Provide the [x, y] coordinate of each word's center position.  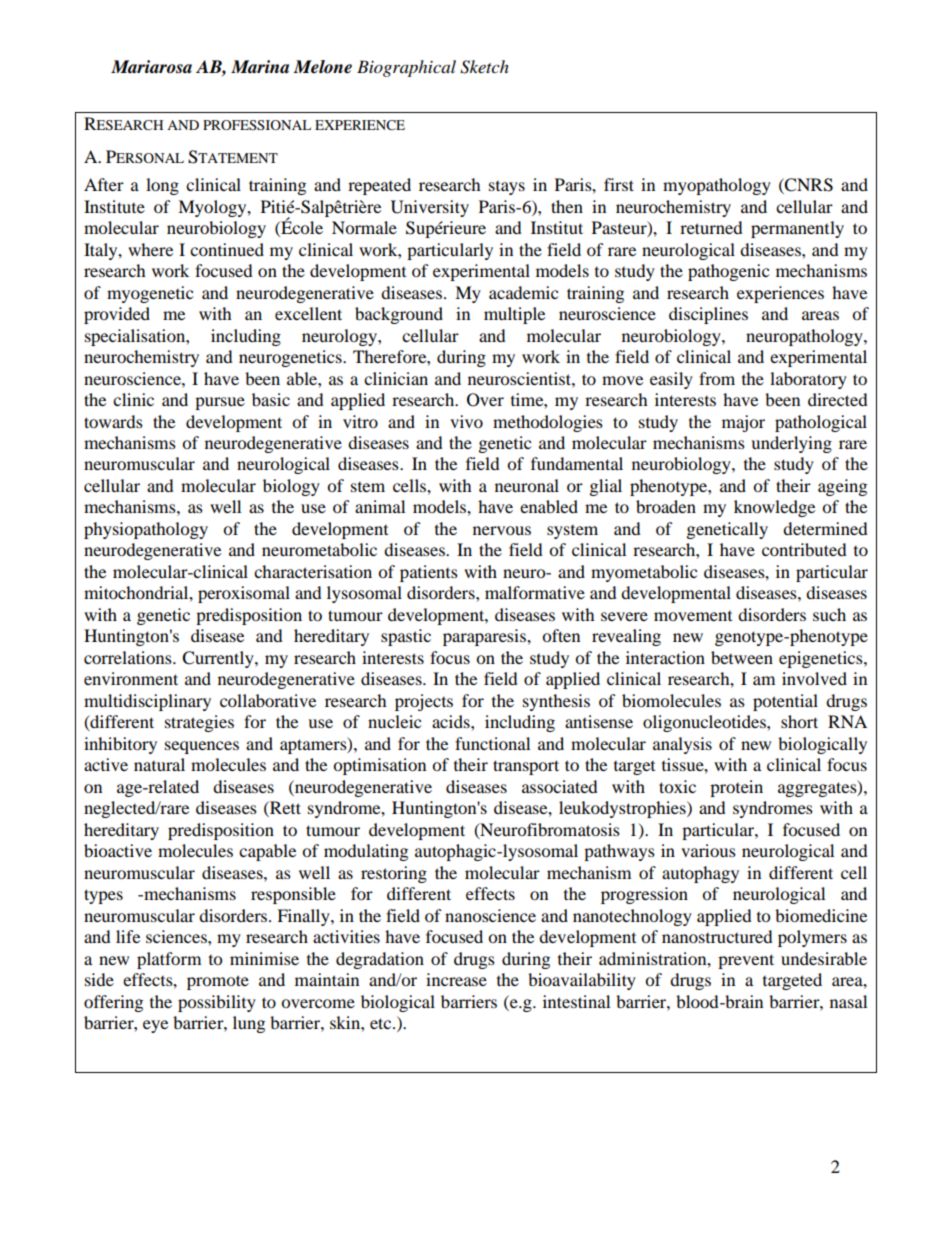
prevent [746, 961]
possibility [217, 1003]
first [619, 184]
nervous [502, 530]
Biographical [406, 68]
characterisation [313, 571]
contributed [804, 549]
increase [456, 979]
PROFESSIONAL [257, 125]
